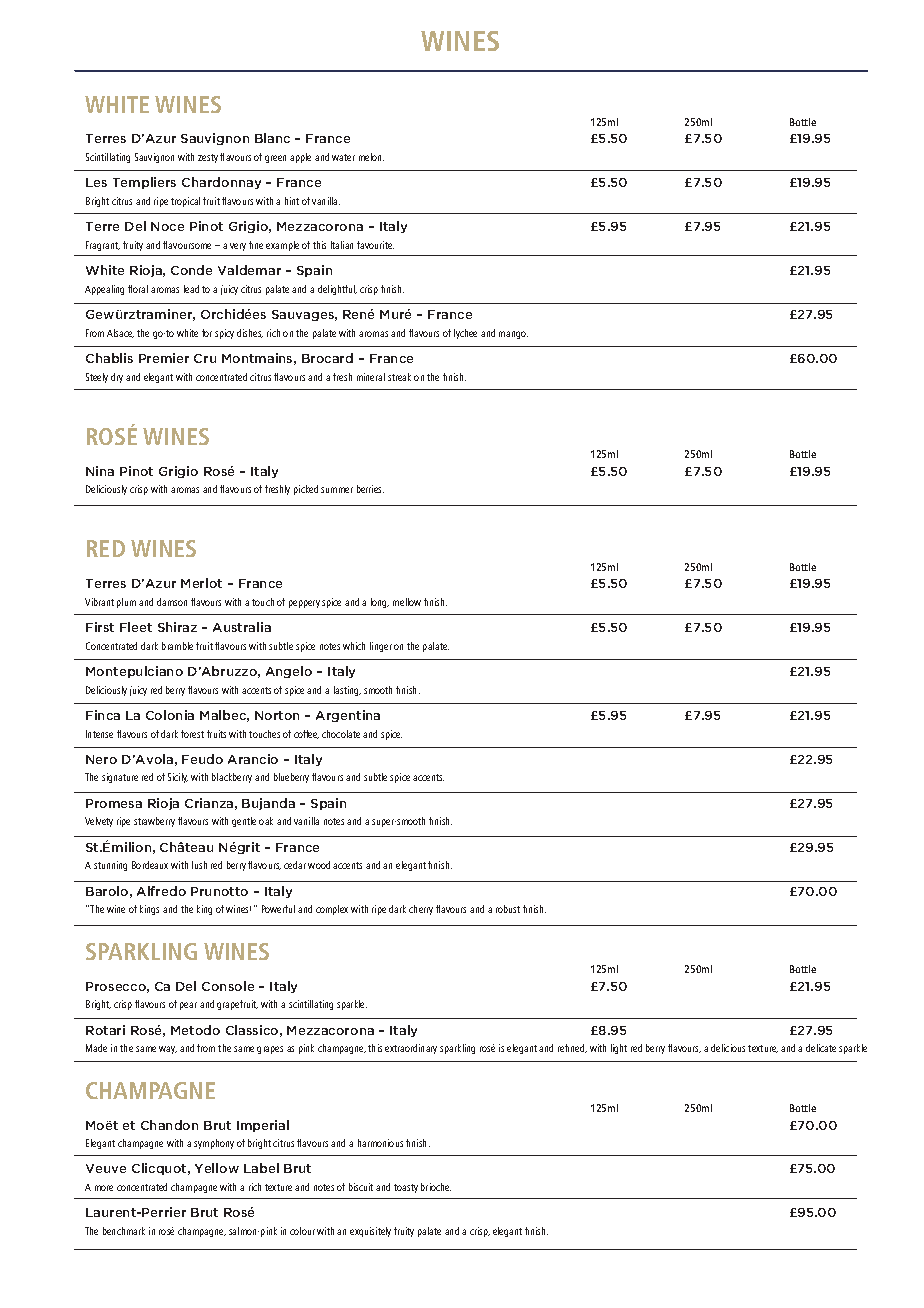  Describe the element at coordinates (343, 157) in the page. I see `water` at that location.
